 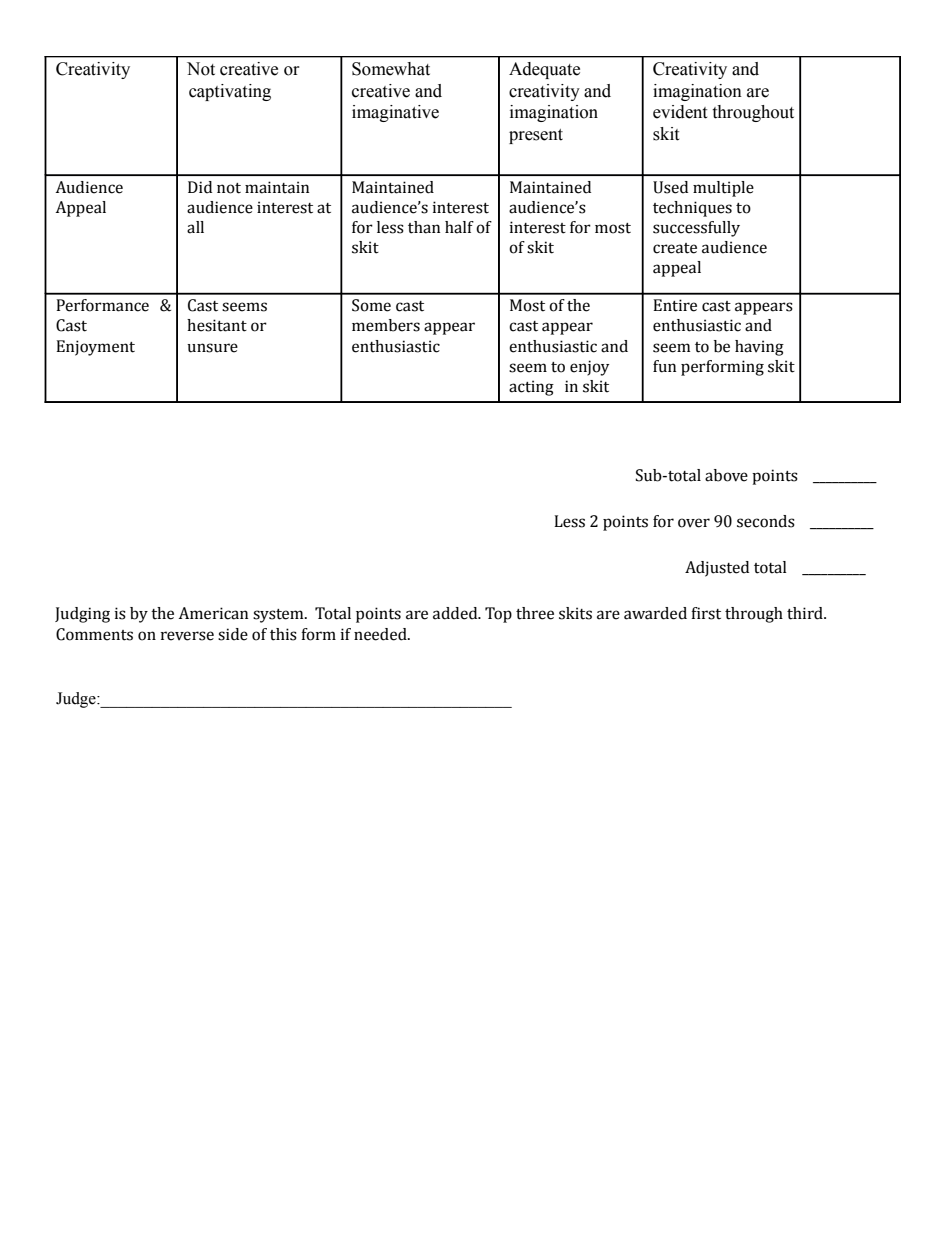 I want to click on American, so click(x=213, y=613).
